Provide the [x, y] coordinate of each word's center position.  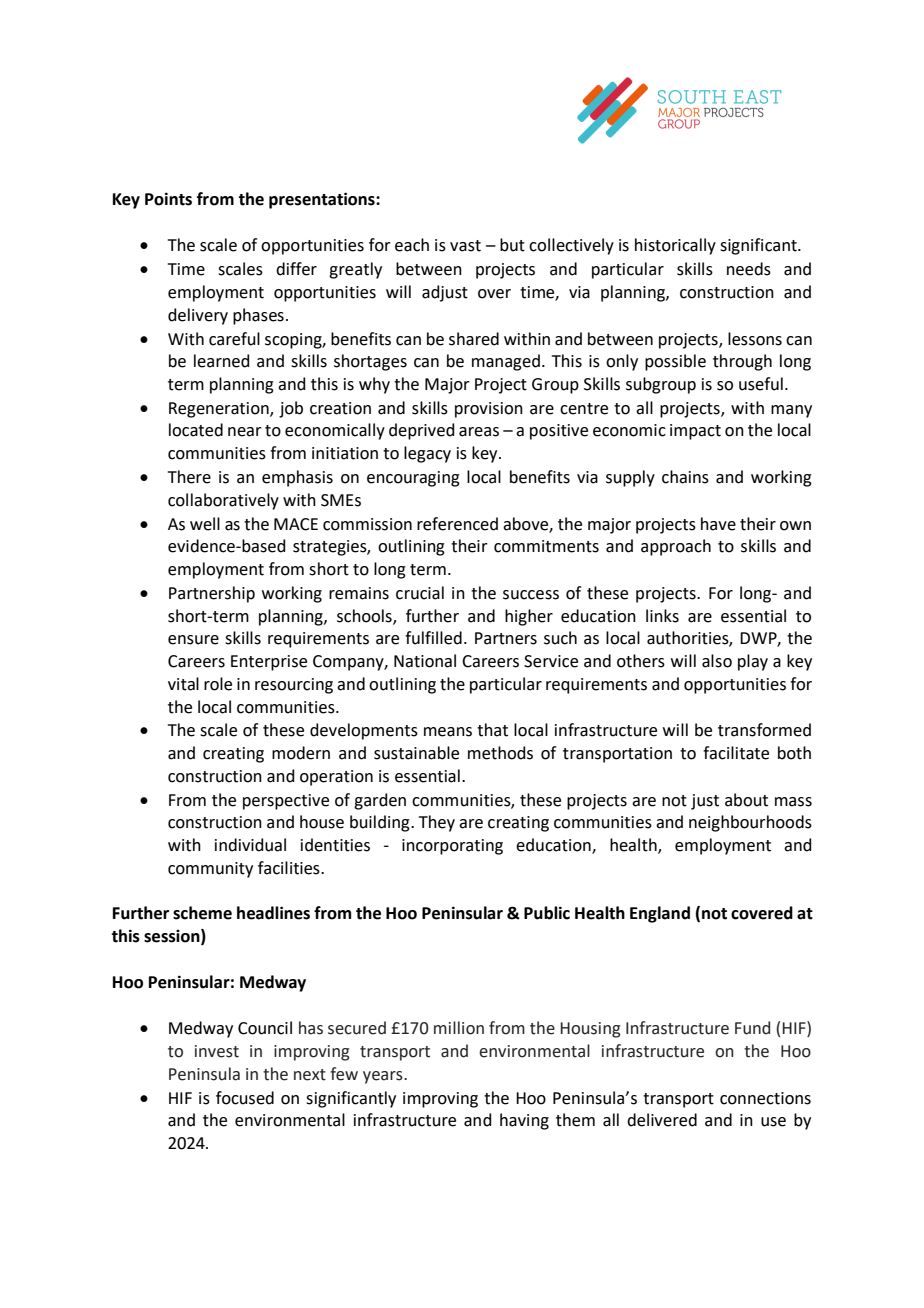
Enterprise [269, 663]
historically [675, 246]
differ [296, 269]
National [425, 661]
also [717, 661]
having [524, 1121]
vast [465, 246]
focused [245, 1098]
